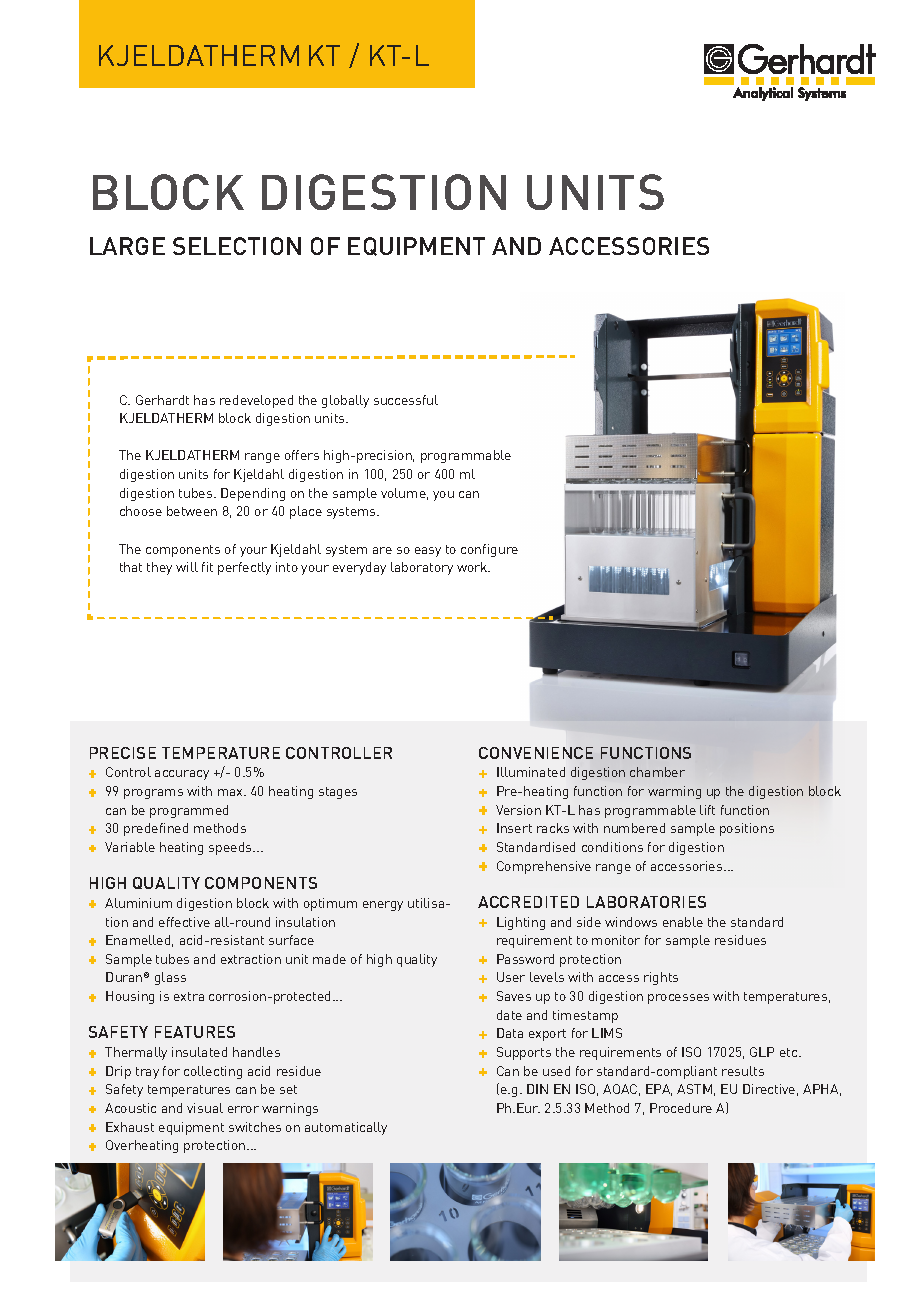 Image resolution: width=924 pixels, height=1308 pixels. What do you see at coordinates (205, 1108) in the screenshot?
I see `visual` at bounding box center [205, 1108].
